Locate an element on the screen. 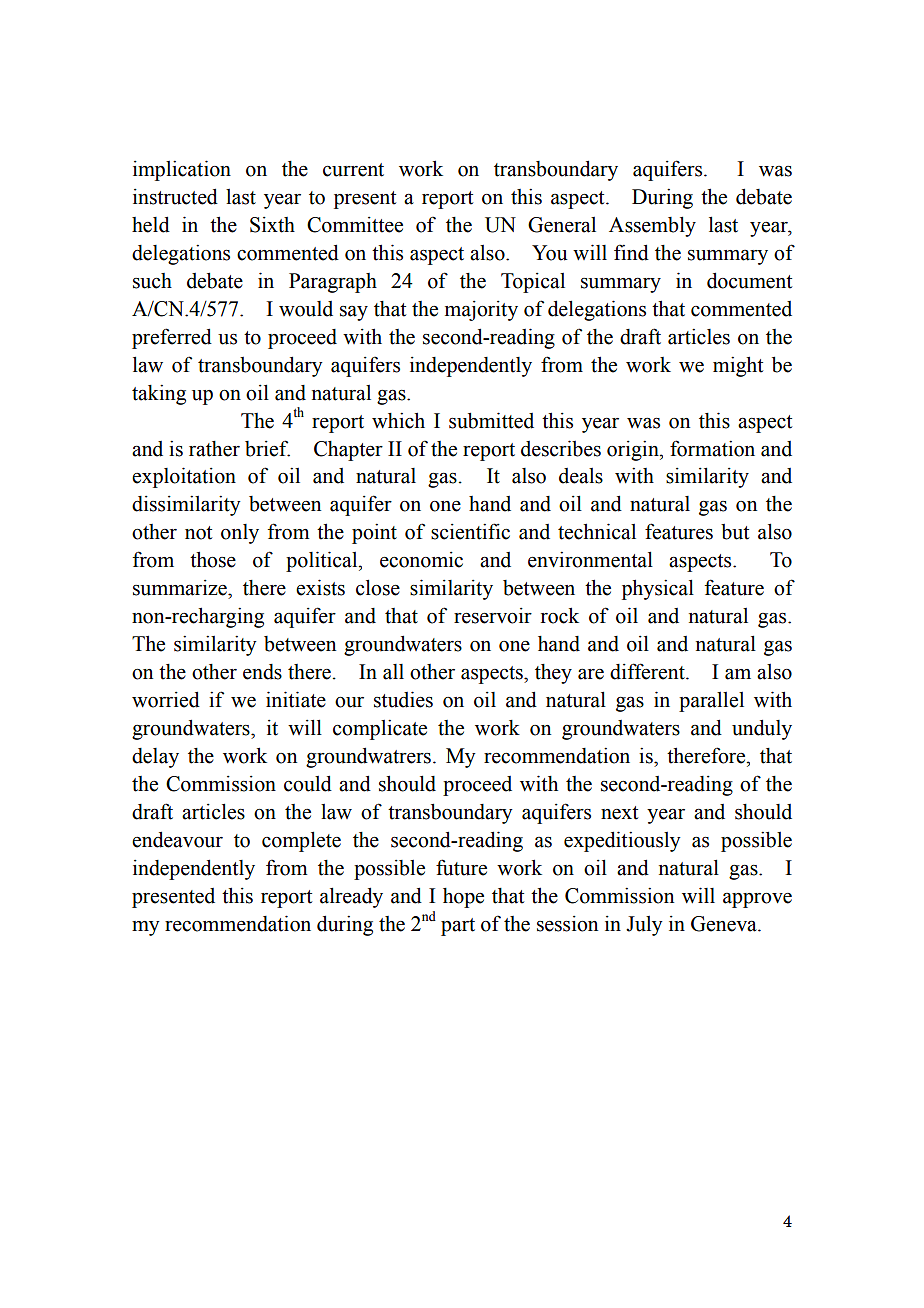 This screenshot has height=1308, width=924. unduly is located at coordinates (762, 729).
